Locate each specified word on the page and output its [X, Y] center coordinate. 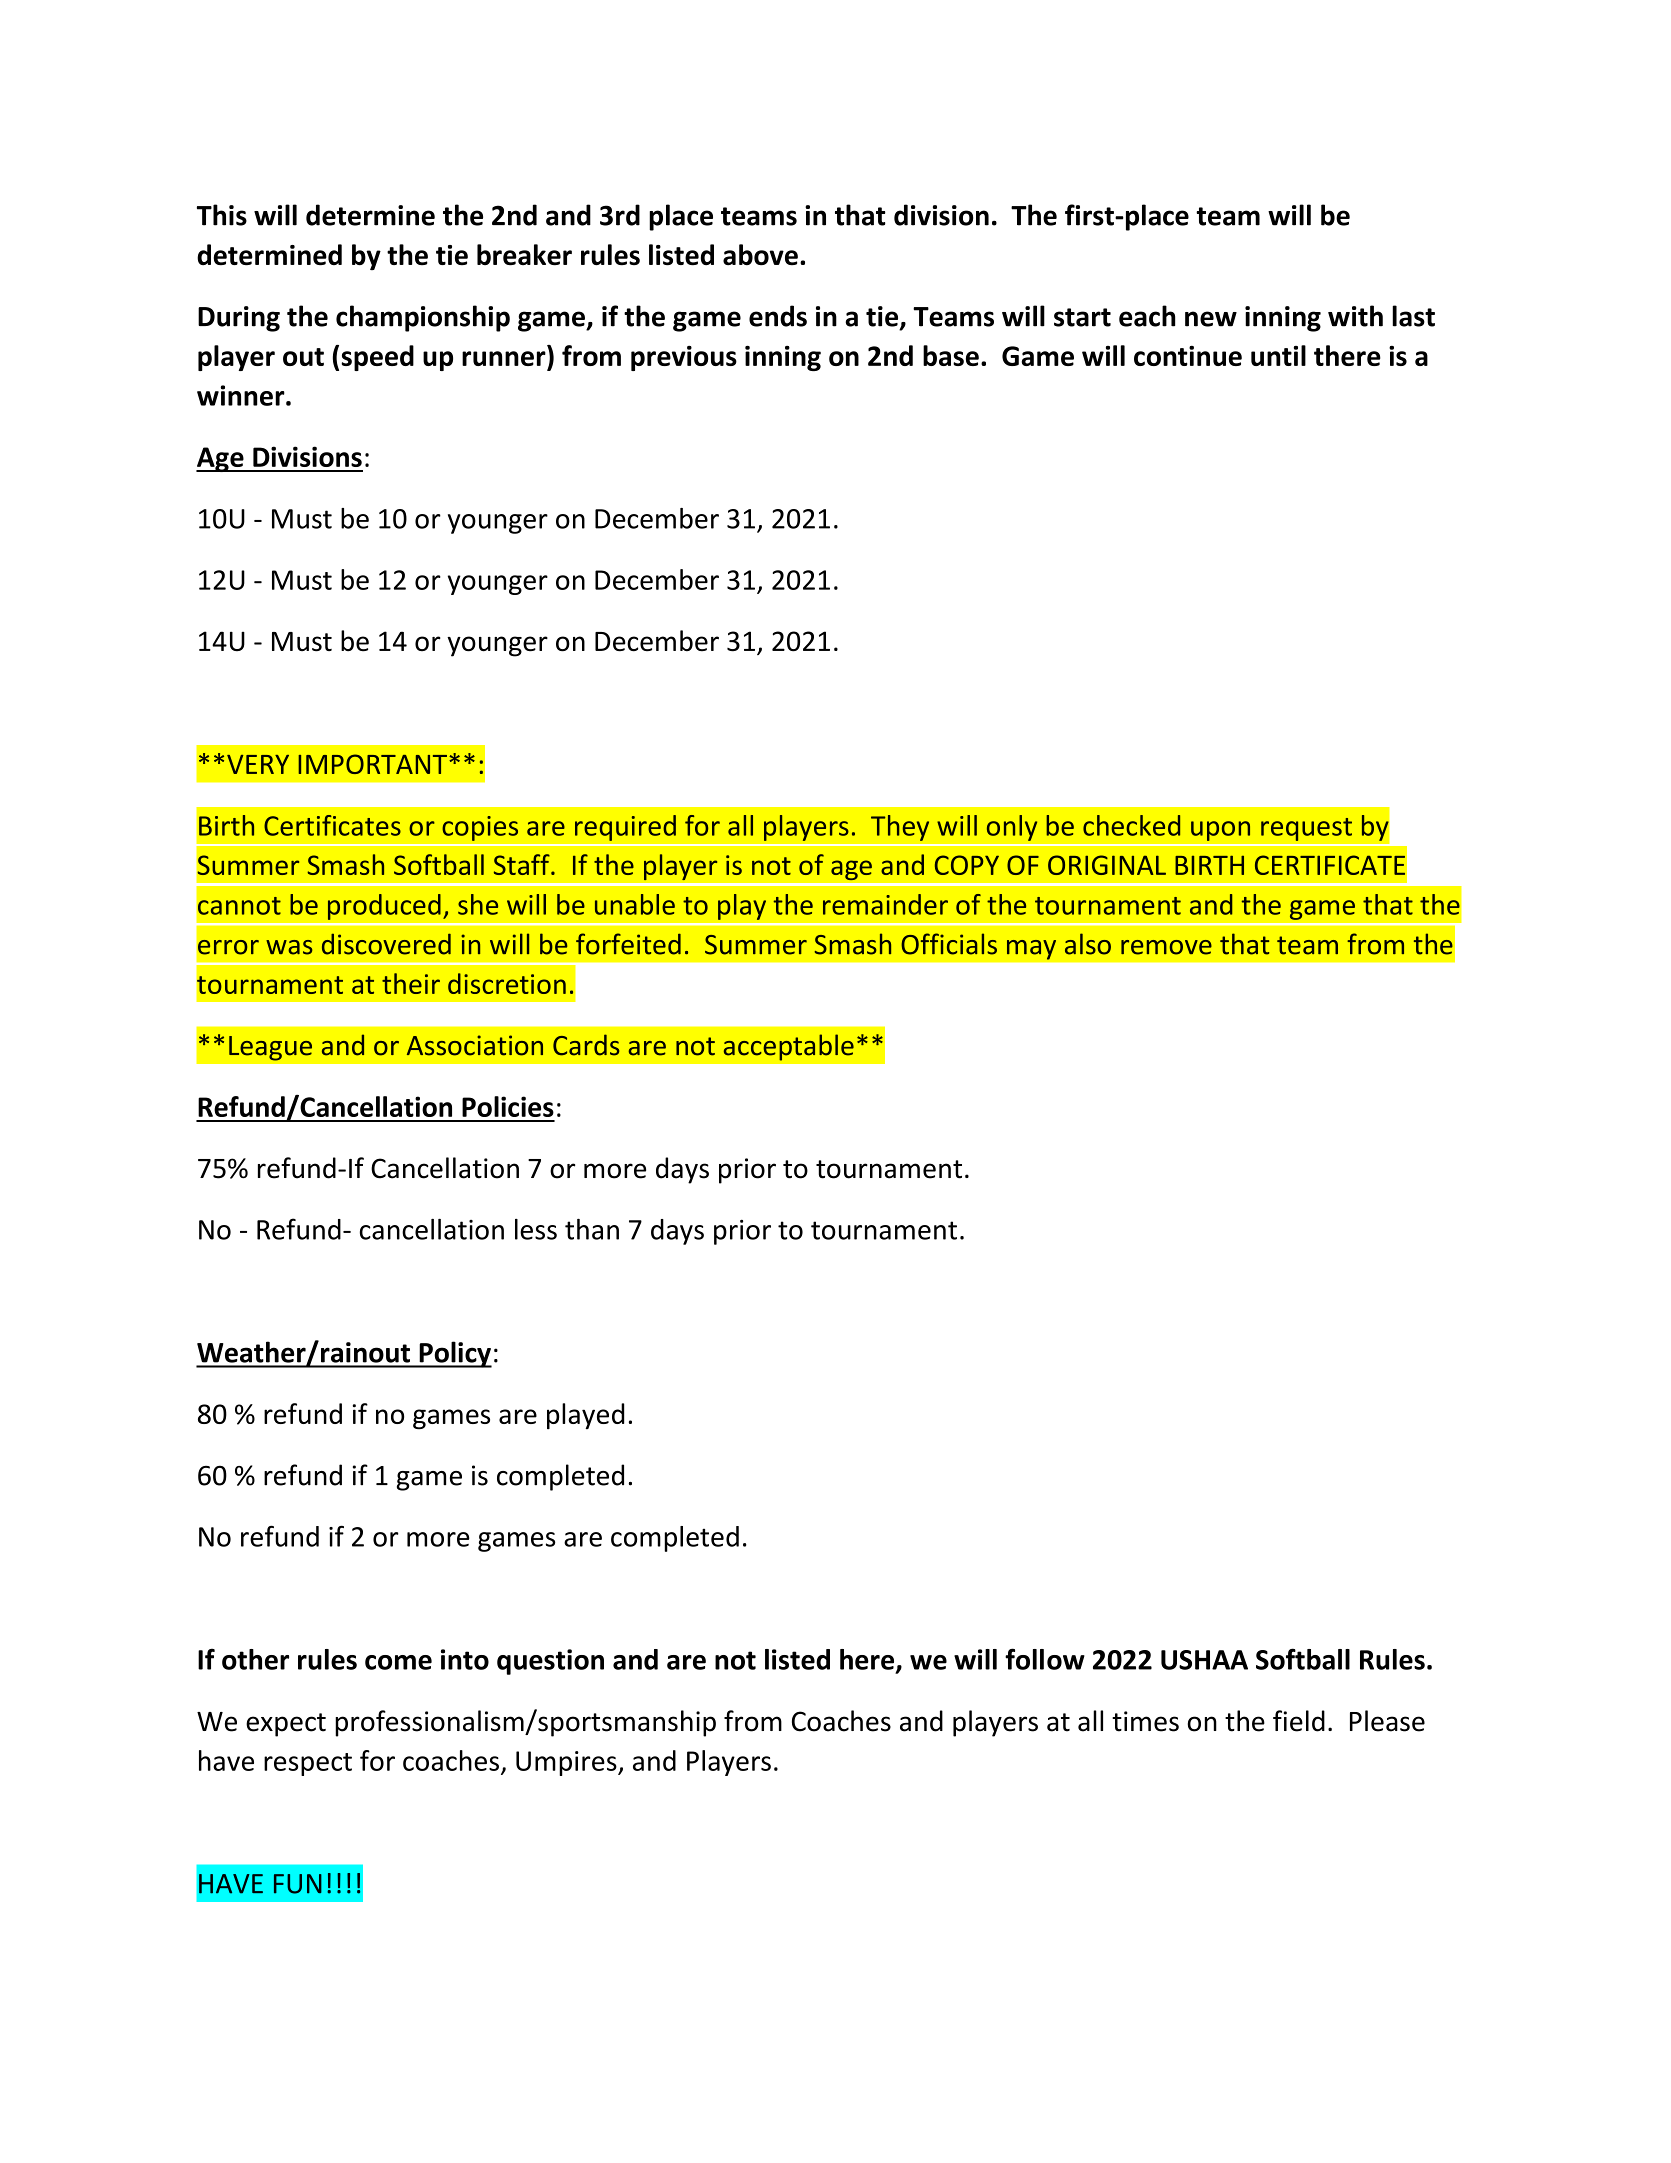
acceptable [789, 1047]
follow [1045, 1659]
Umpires [567, 1763]
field [1299, 1721]
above [760, 254]
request [1306, 829]
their [411, 983]
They [900, 828]
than [592, 1229]
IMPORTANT [372, 764]
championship [423, 318]
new [1211, 319]
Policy [454, 1354]
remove [1166, 947]
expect [286, 1725]
